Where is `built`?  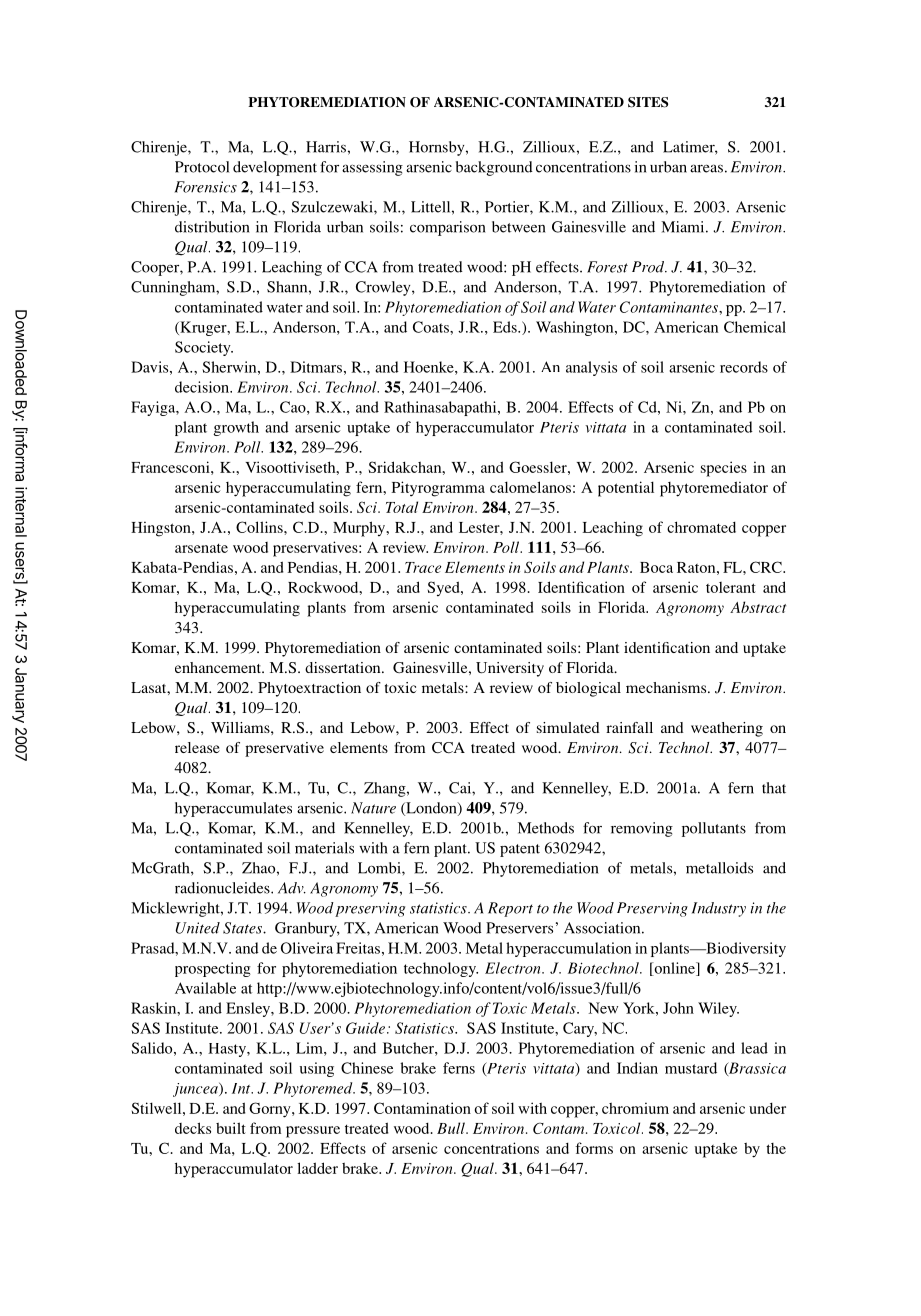
built is located at coordinates (231, 1128).
